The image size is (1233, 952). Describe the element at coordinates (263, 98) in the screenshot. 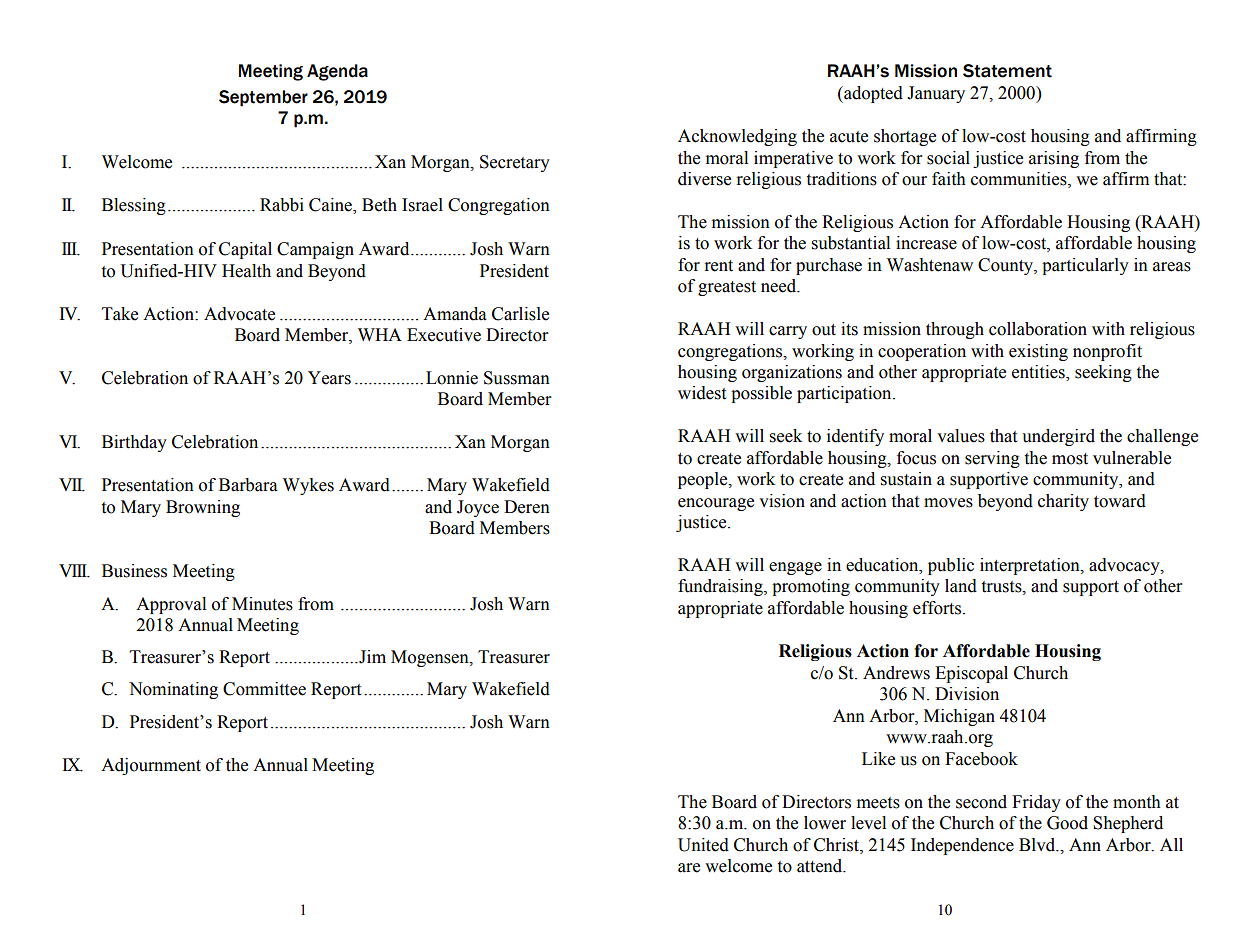

I see `September` at that location.
